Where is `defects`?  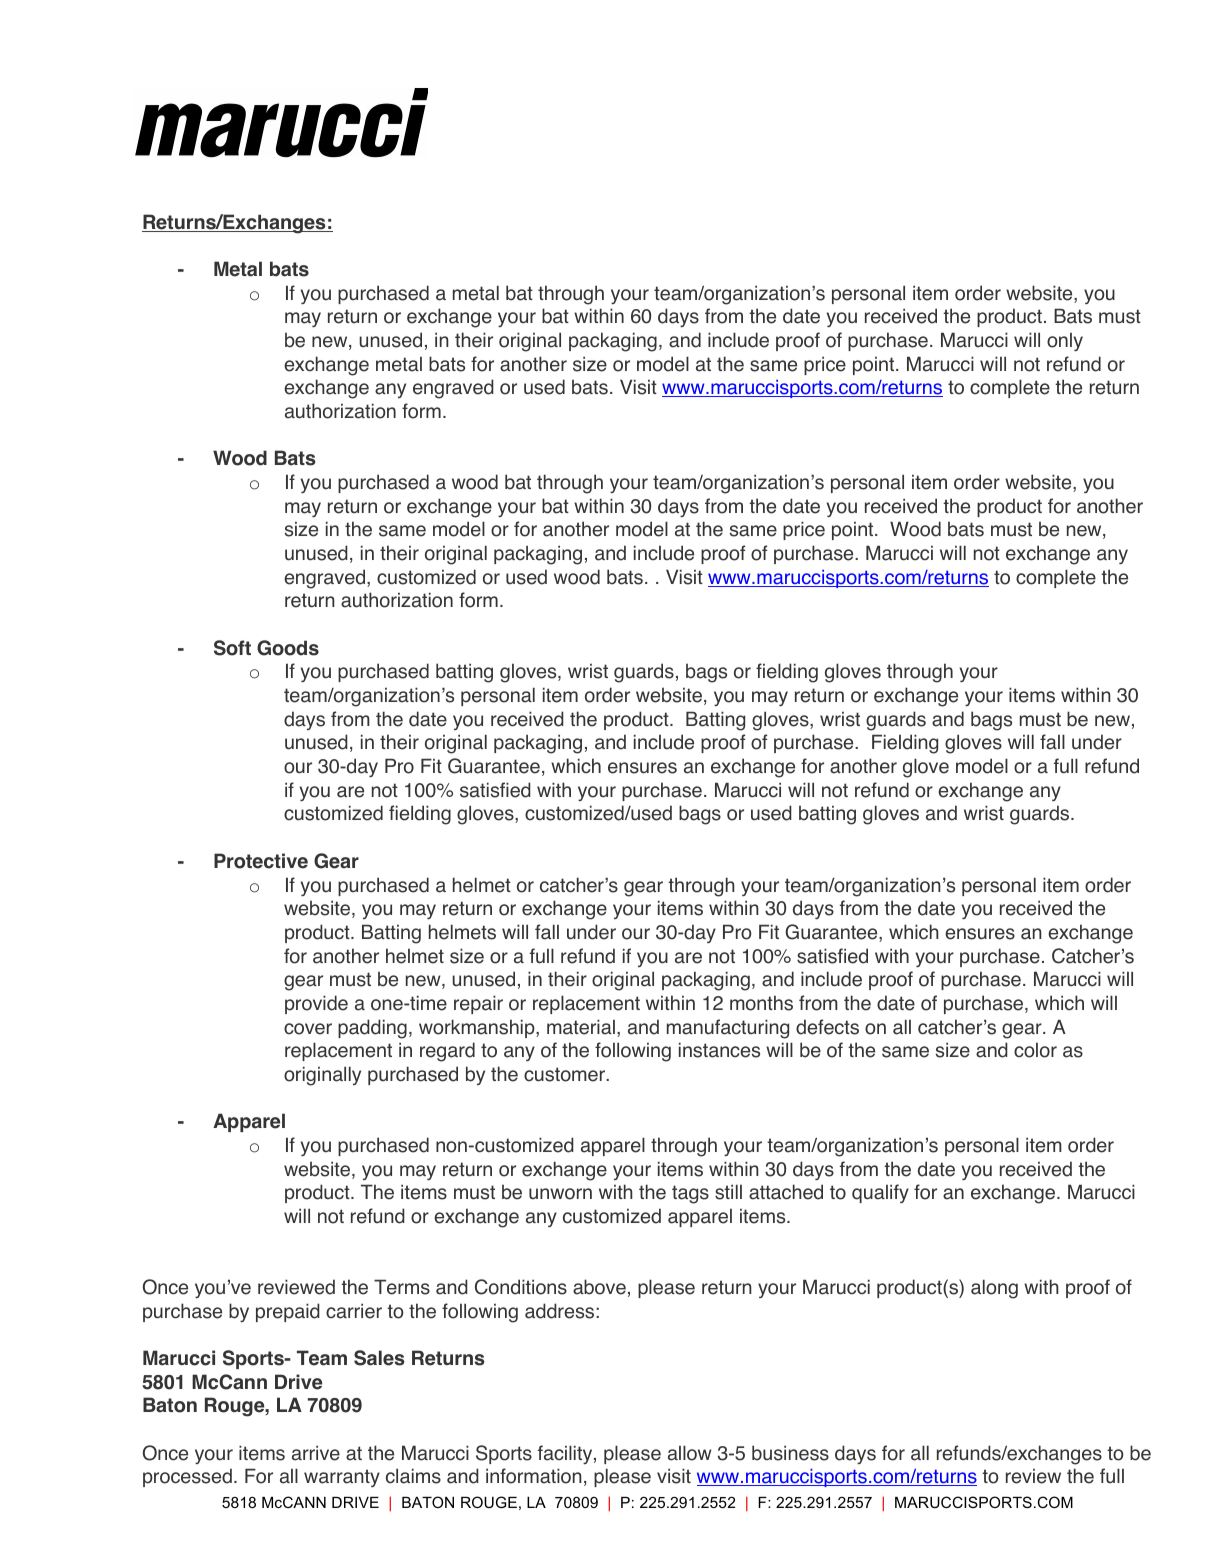 defects is located at coordinates (827, 1027).
